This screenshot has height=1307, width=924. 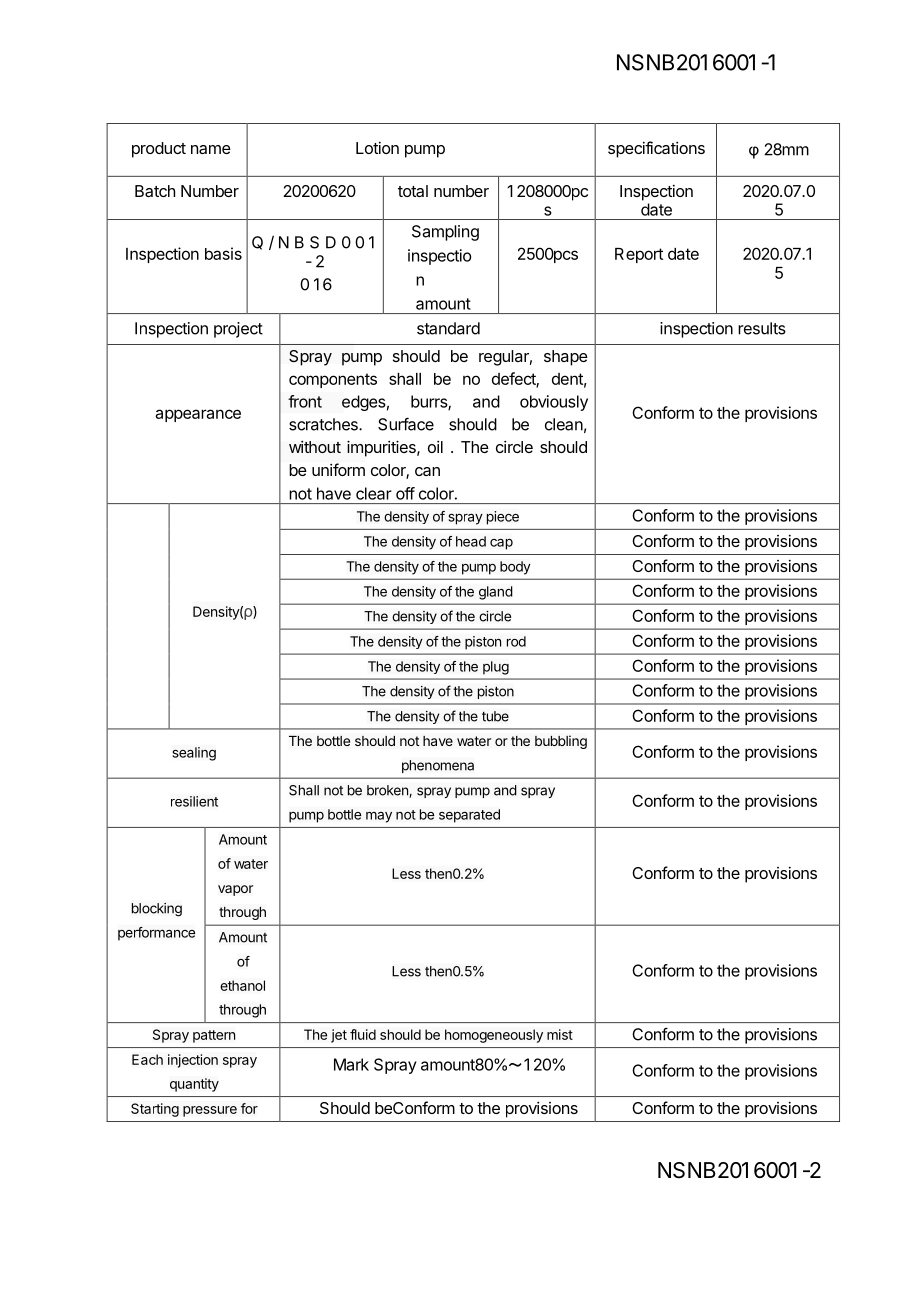 What do you see at coordinates (194, 754) in the screenshot?
I see `sealing` at bounding box center [194, 754].
